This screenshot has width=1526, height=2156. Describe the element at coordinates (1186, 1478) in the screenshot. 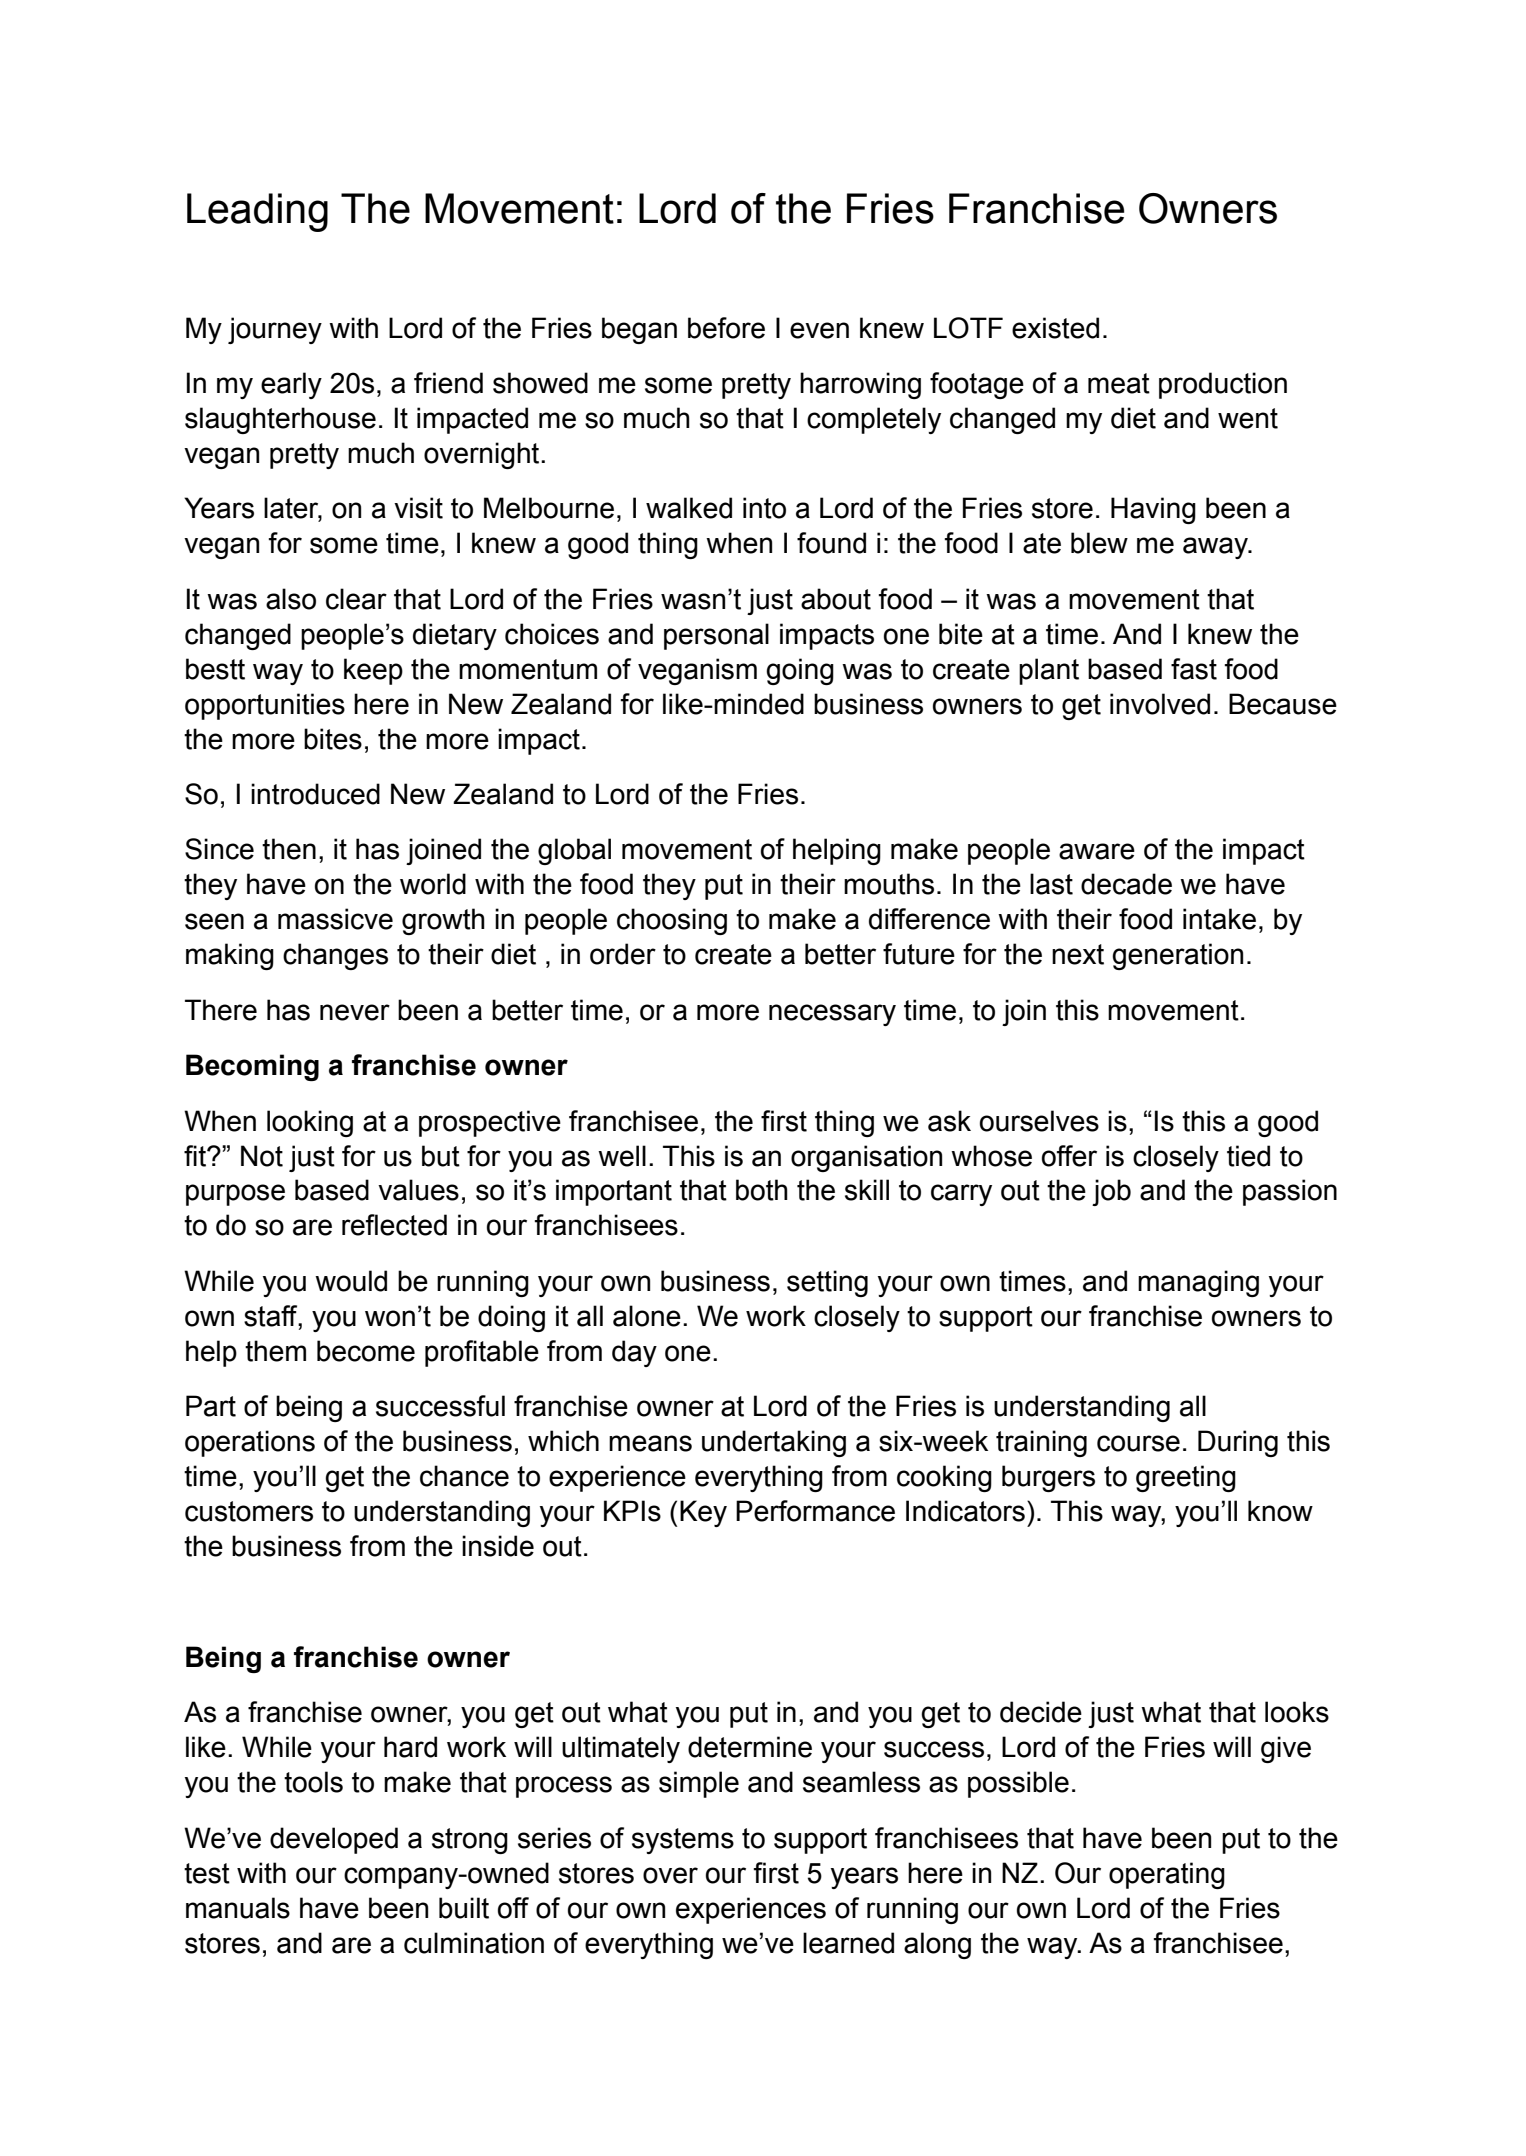

I see `greeting` at that location.
